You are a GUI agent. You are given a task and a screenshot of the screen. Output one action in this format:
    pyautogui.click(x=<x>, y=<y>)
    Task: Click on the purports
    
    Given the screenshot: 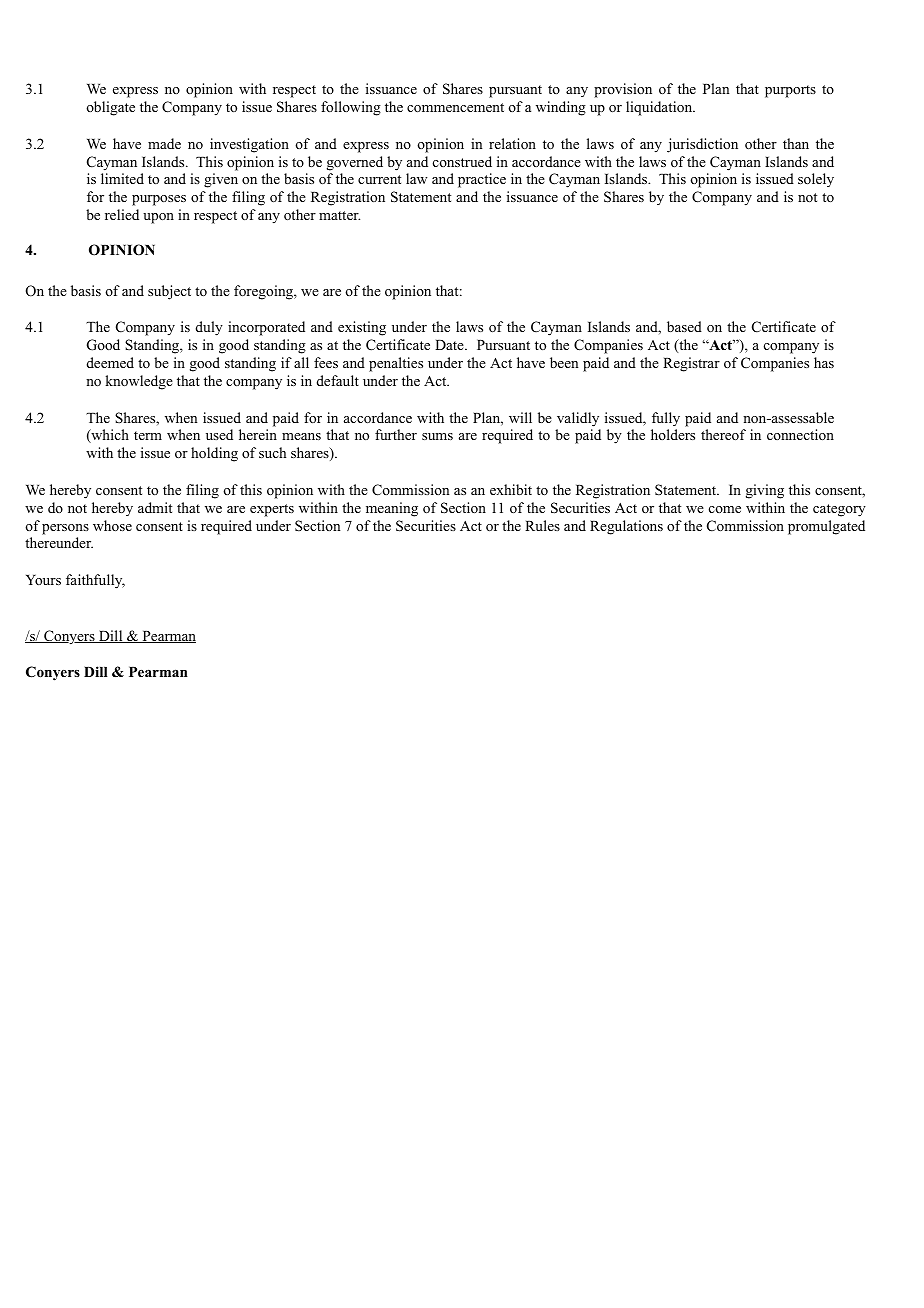 What is the action you would take?
    pyautogui.click(x=790, y=91)
